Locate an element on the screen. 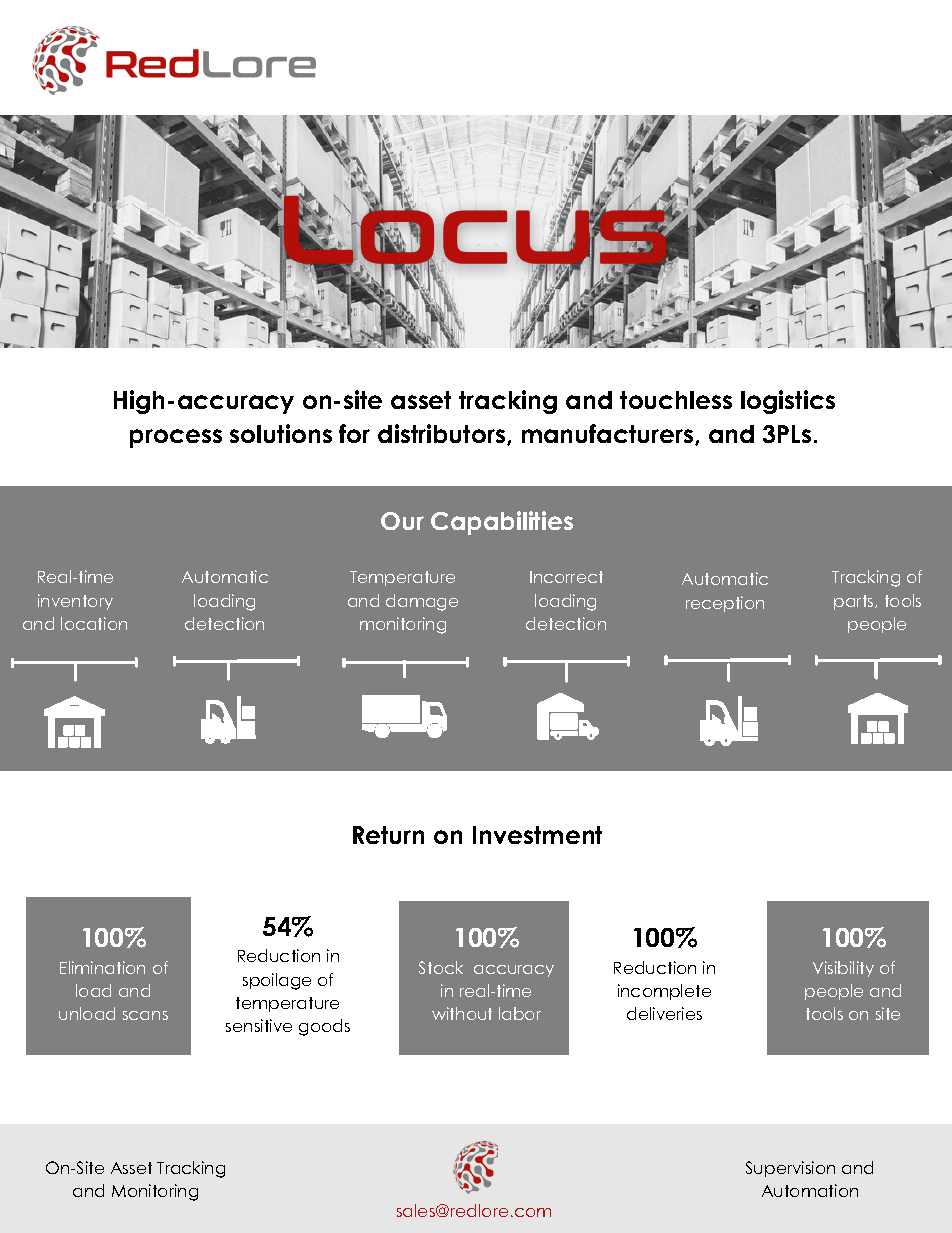 The width and height of the screenshot is (952, 1233). logistics is located at coordinates (788, 402).
